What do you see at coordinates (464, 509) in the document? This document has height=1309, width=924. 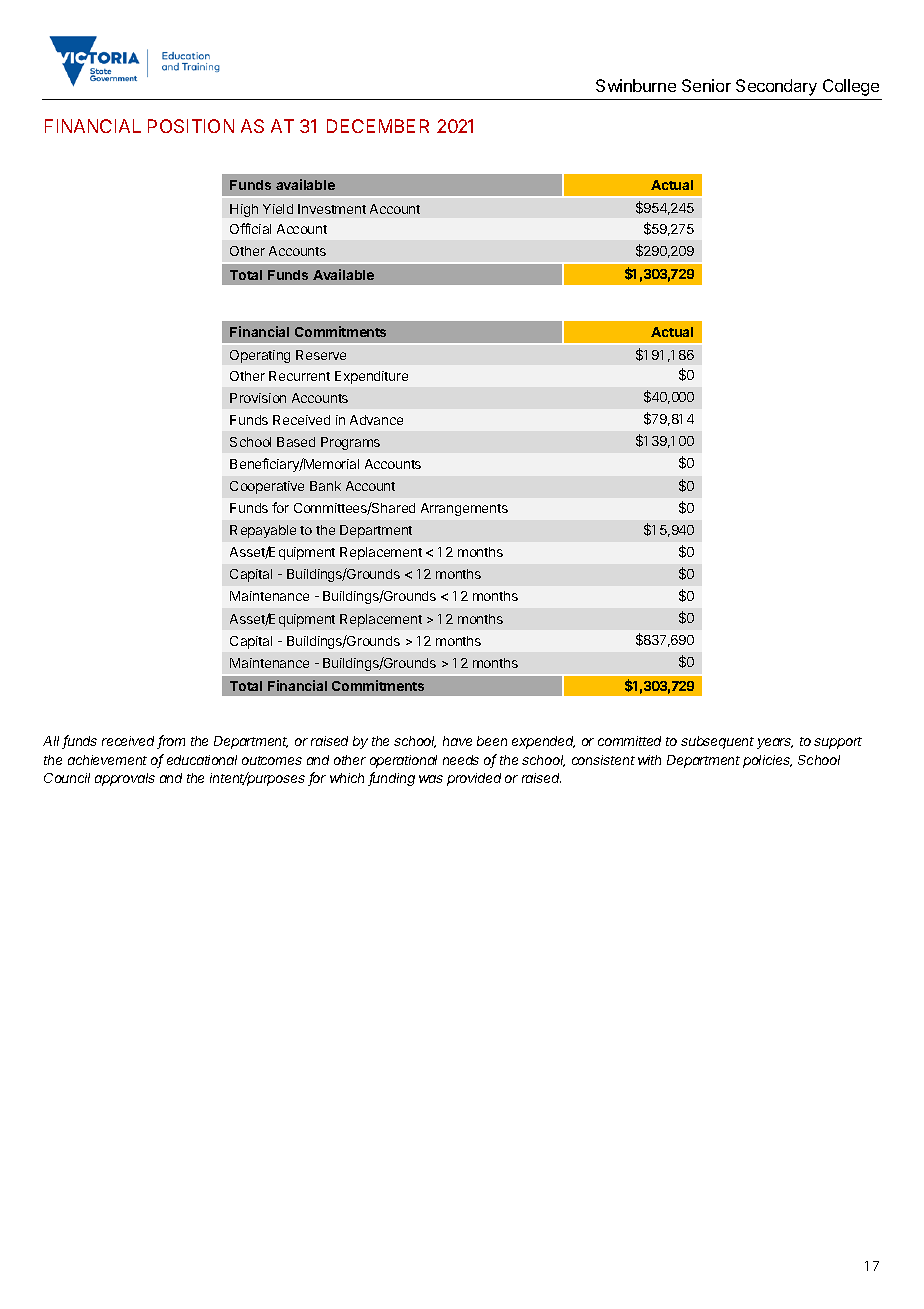 I see `Arrangements` at bounding box center [464, 509].
